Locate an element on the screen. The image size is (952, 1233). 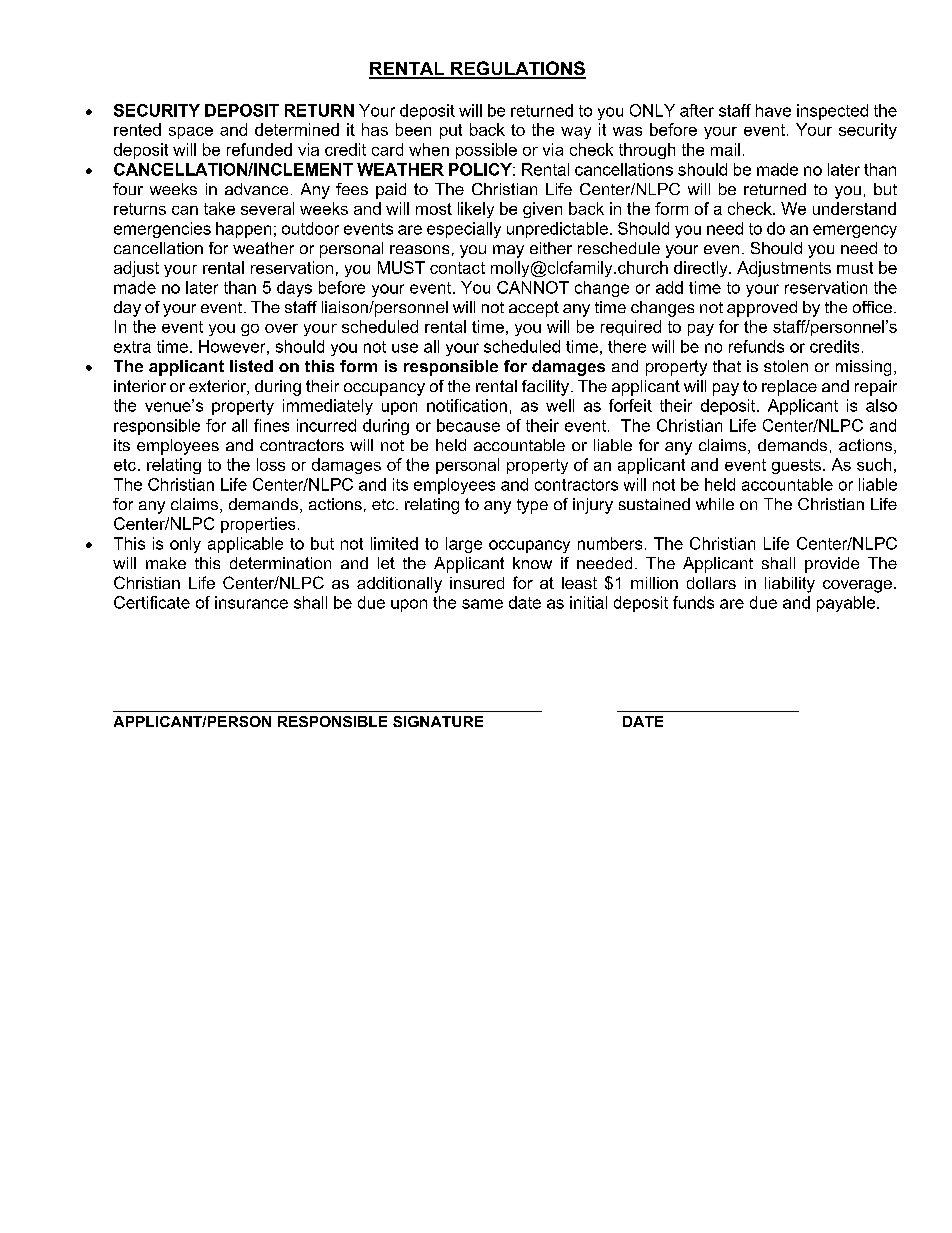
insured is located at coordinates (477, 583).
